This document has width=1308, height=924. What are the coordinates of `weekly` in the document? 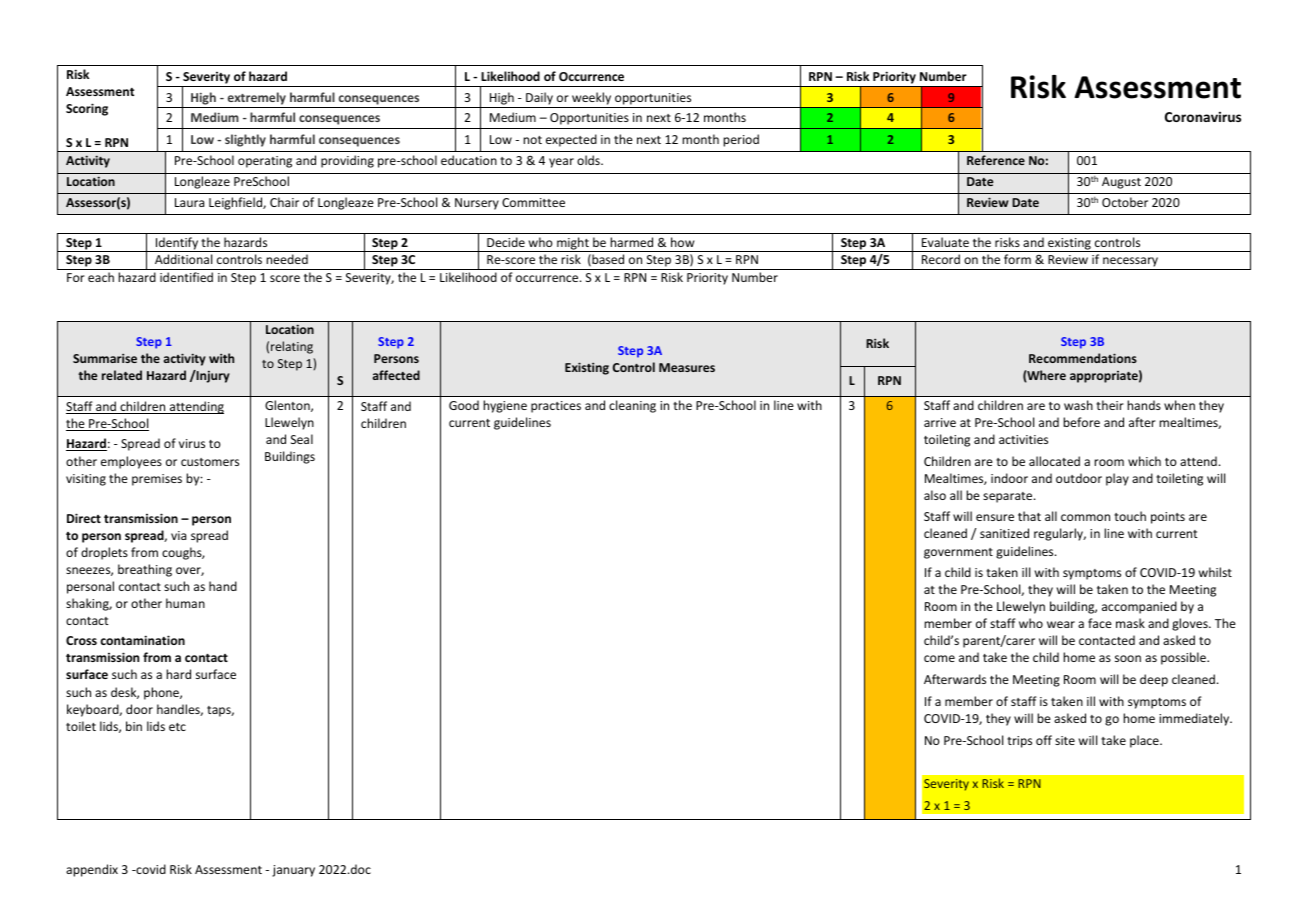 It's located at (591, 98).
